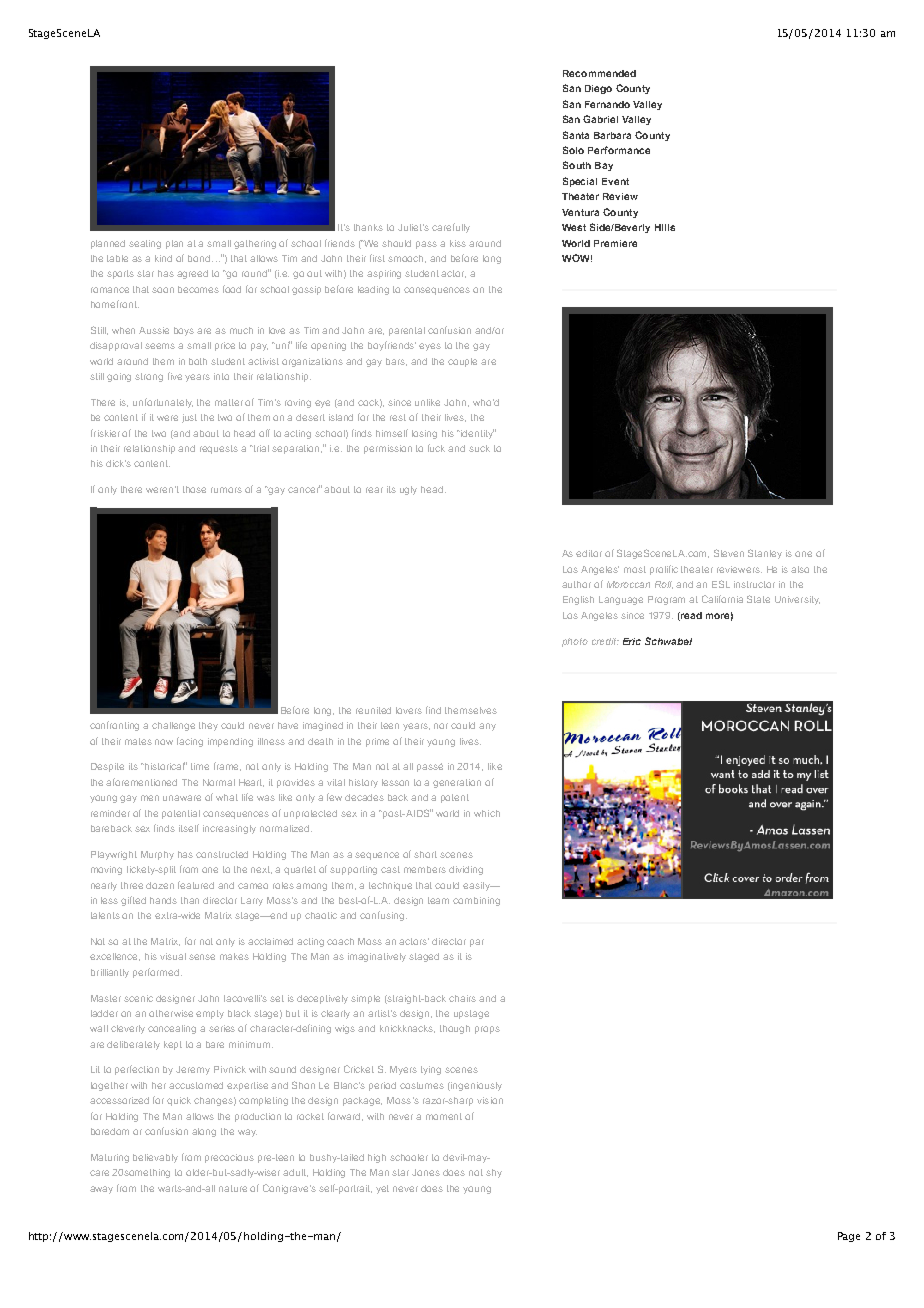  Describe the element at coordinates (477, 886) in the document. I see `easily` at that location.
